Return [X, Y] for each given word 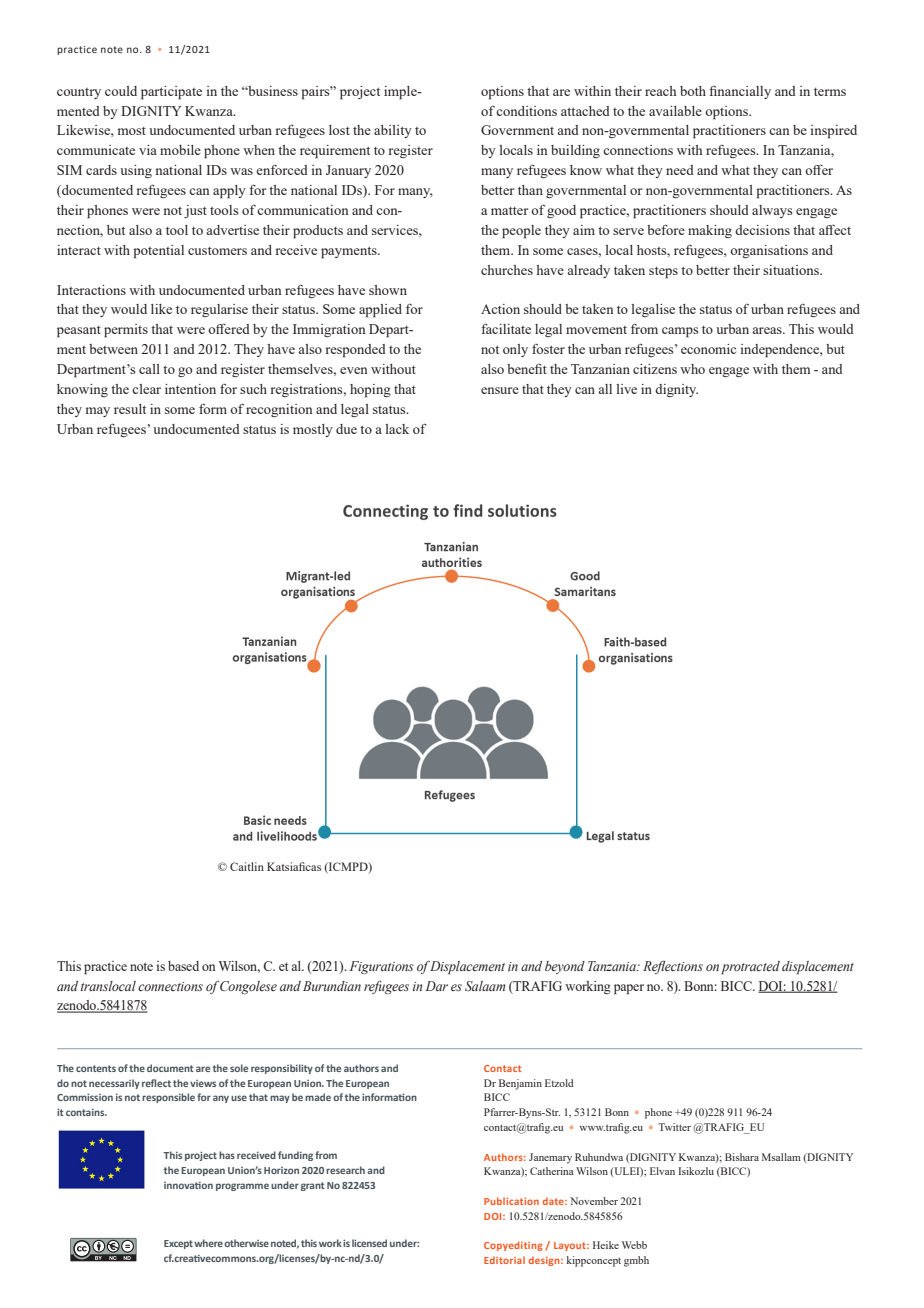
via [148, 150]
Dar [436, 986]
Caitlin [247, 866]
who [692, 369]
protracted [750, 968]
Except [178, 1244]
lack [397, 429]
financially [740, 92]
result [130, 409]
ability [393, 131]
